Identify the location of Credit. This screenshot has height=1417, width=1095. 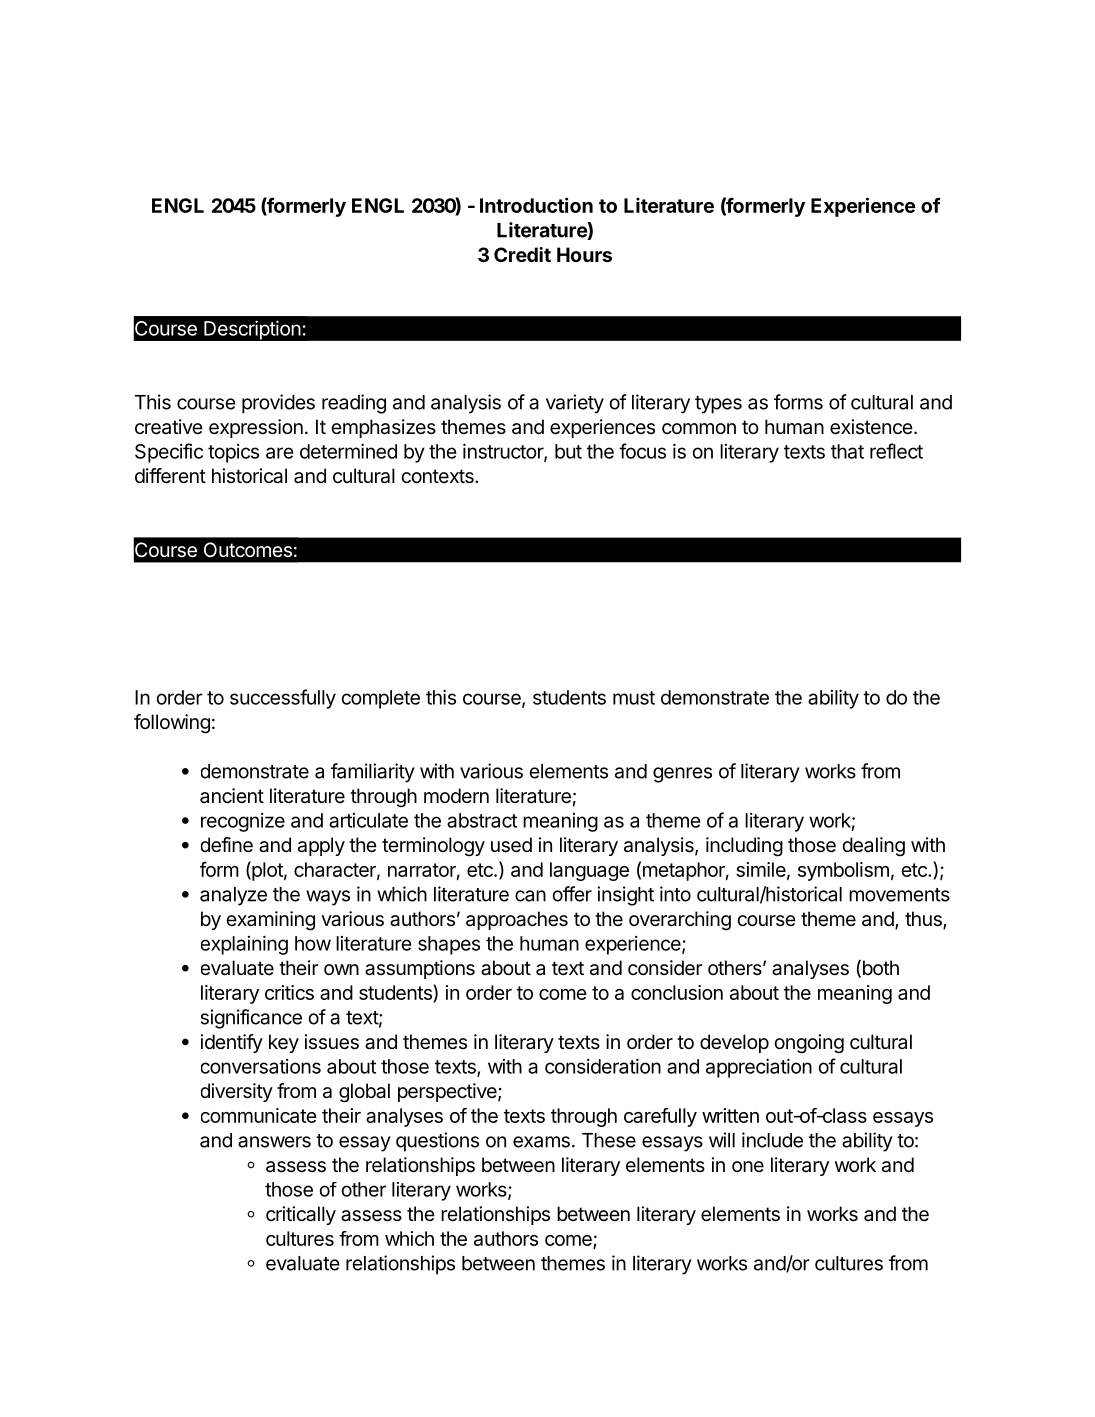
(522, 254).
